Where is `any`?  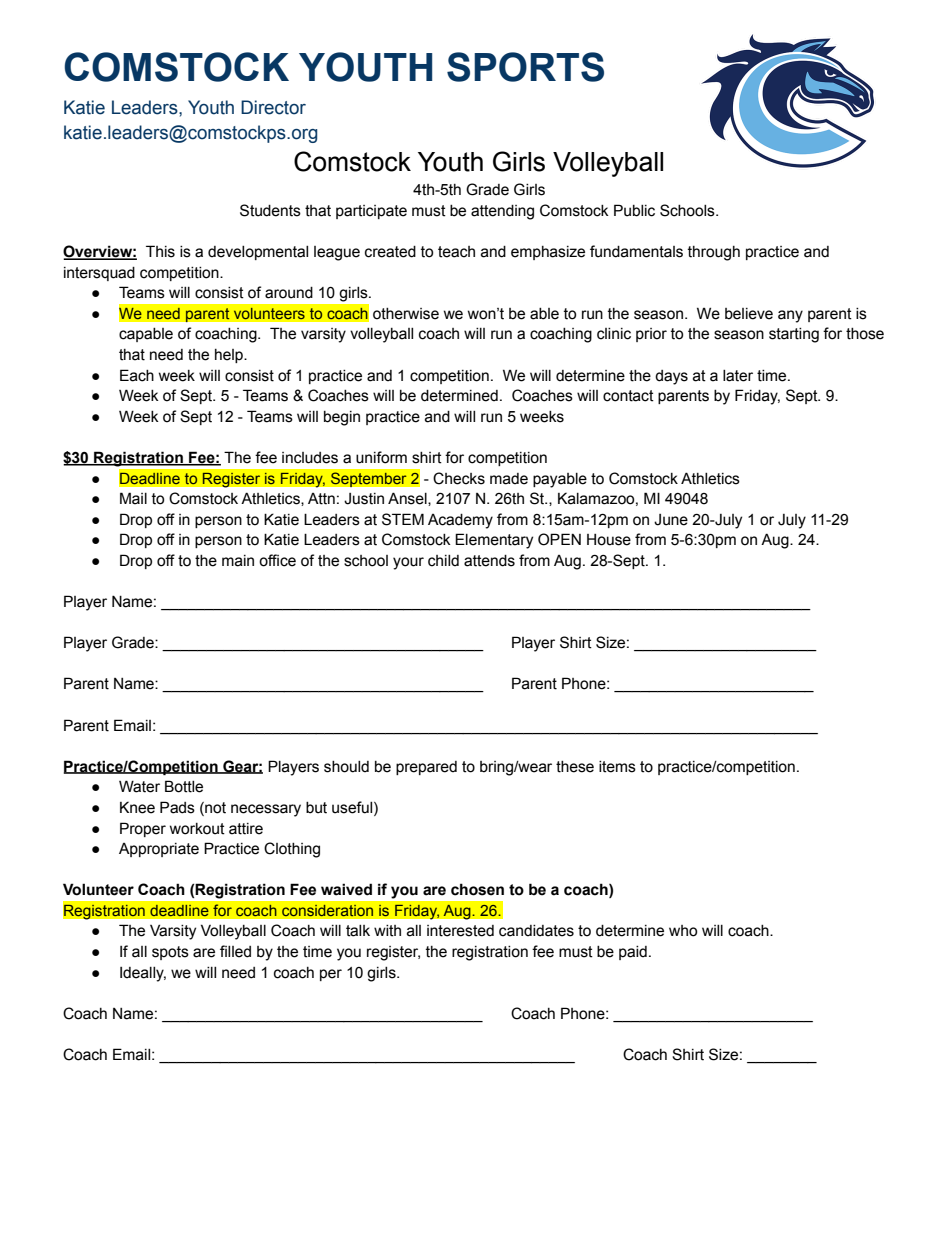 any is located at coordinates (790, 316).
